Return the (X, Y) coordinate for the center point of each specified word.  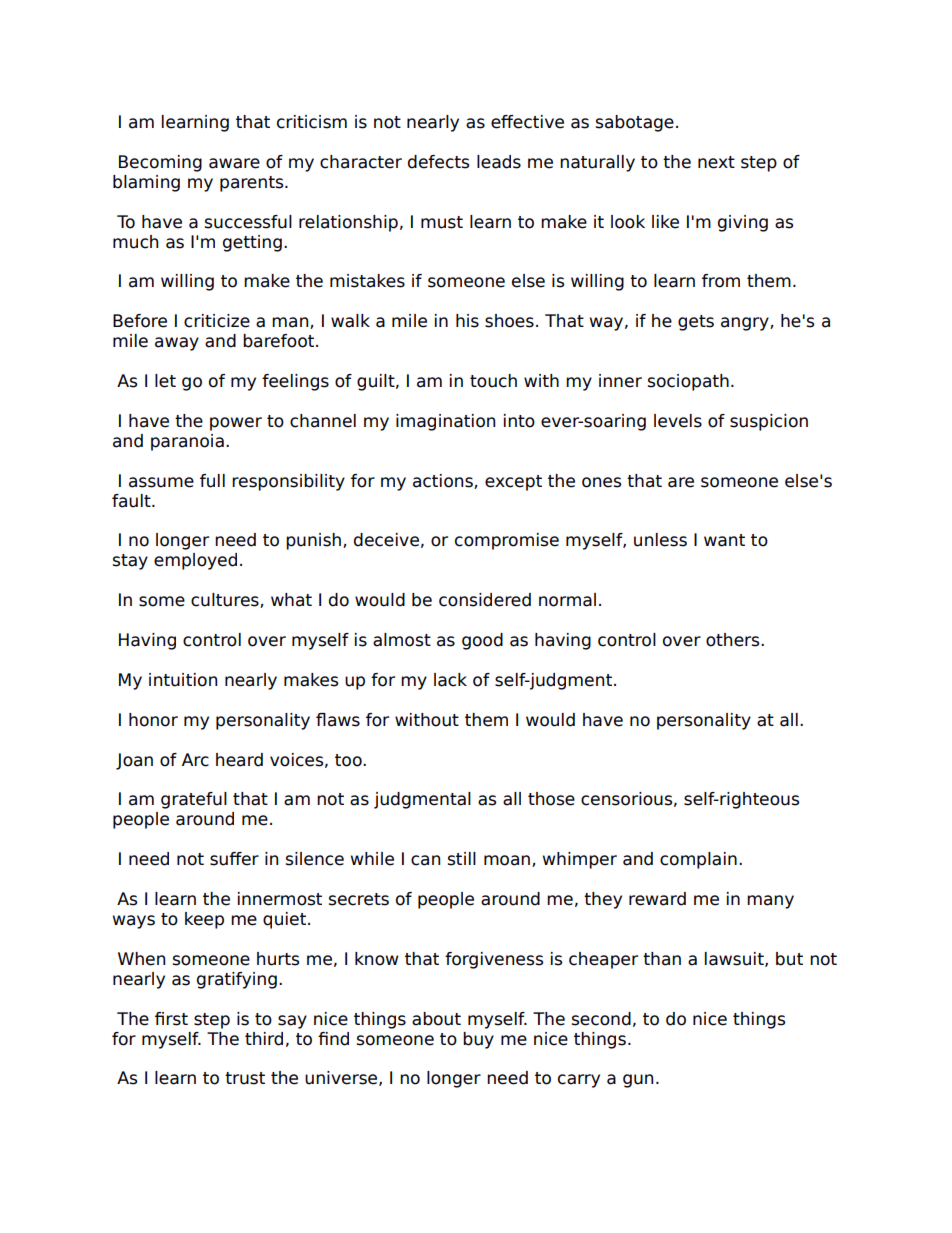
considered (485, 600)
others (734, 640)
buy (478, 1040)
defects (438, 162)
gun (638, 1081)
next (716, 162)
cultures (226, 600)
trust (245, 1078)
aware (234, 163)
